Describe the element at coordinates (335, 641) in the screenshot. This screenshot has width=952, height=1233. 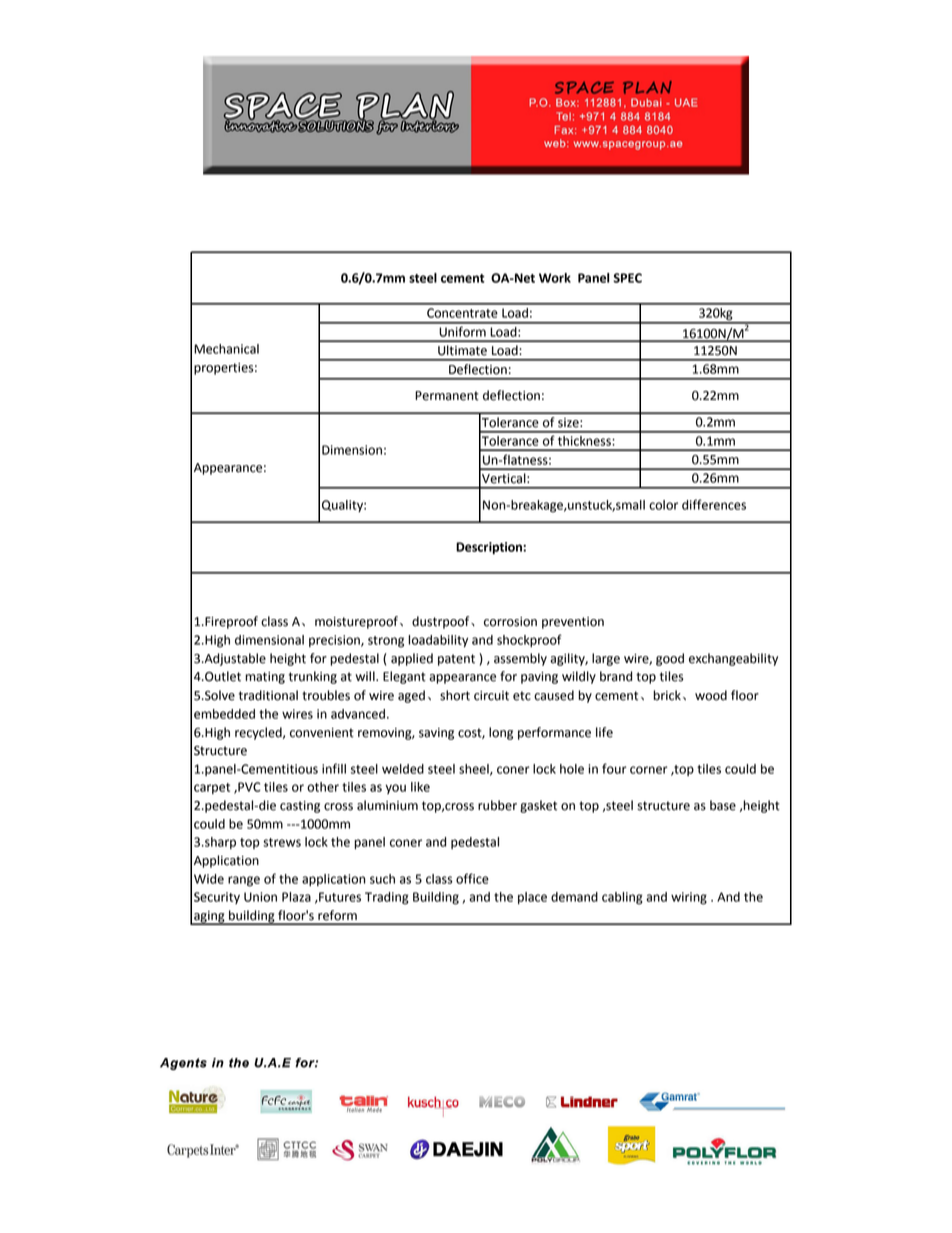
I see `precision` at that location.
